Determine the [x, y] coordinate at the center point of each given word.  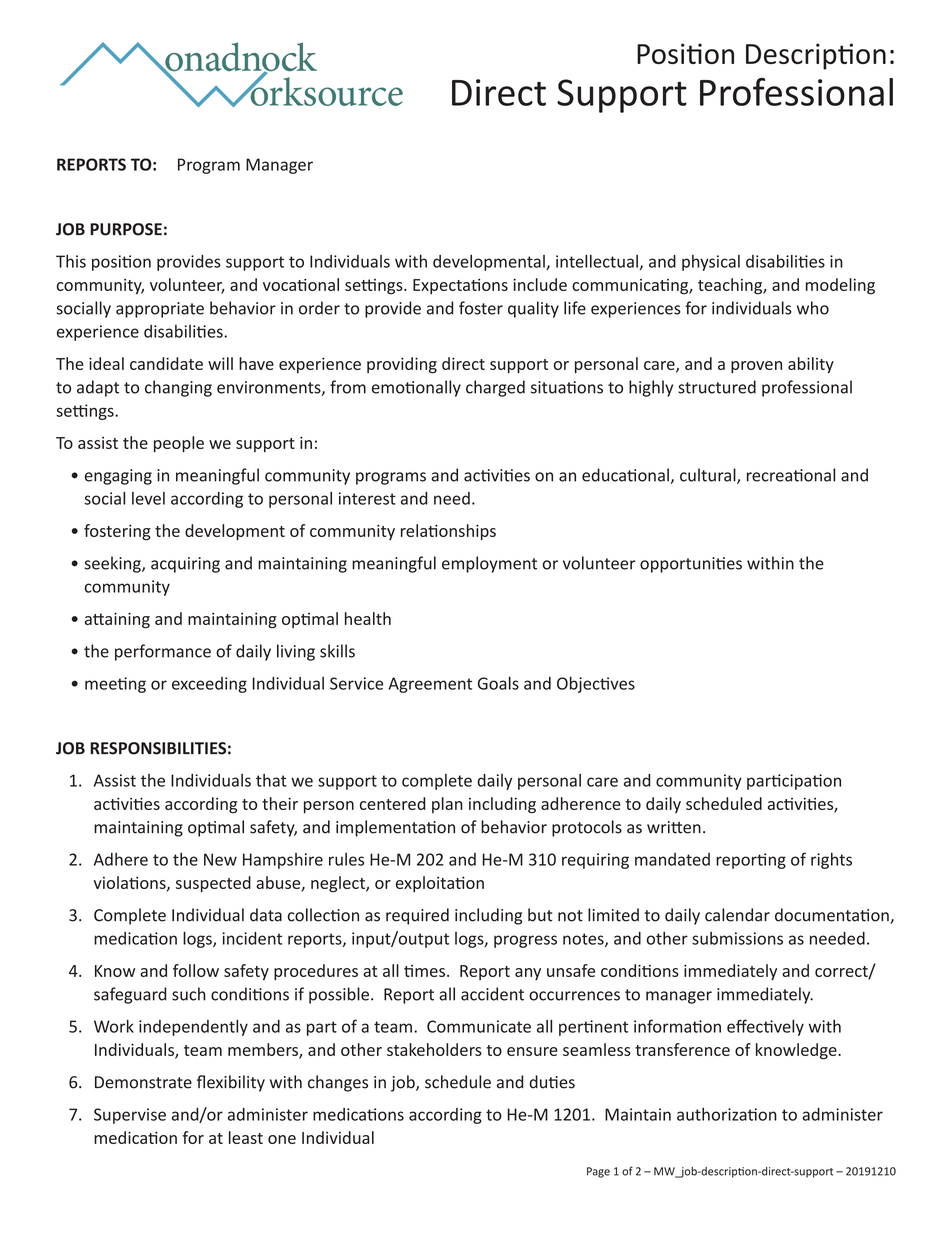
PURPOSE [126, 229]
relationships [448, 532]
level [148, 498]
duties [552, 1082]
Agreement [430, 685]
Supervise [130, 1116]
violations [131, 883]
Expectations [460, 286]
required [417, 916]
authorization [727, 1114]
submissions [737, 938]
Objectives [596, 685]
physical [711, 263]
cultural [709, 476]
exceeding [209, 685]
